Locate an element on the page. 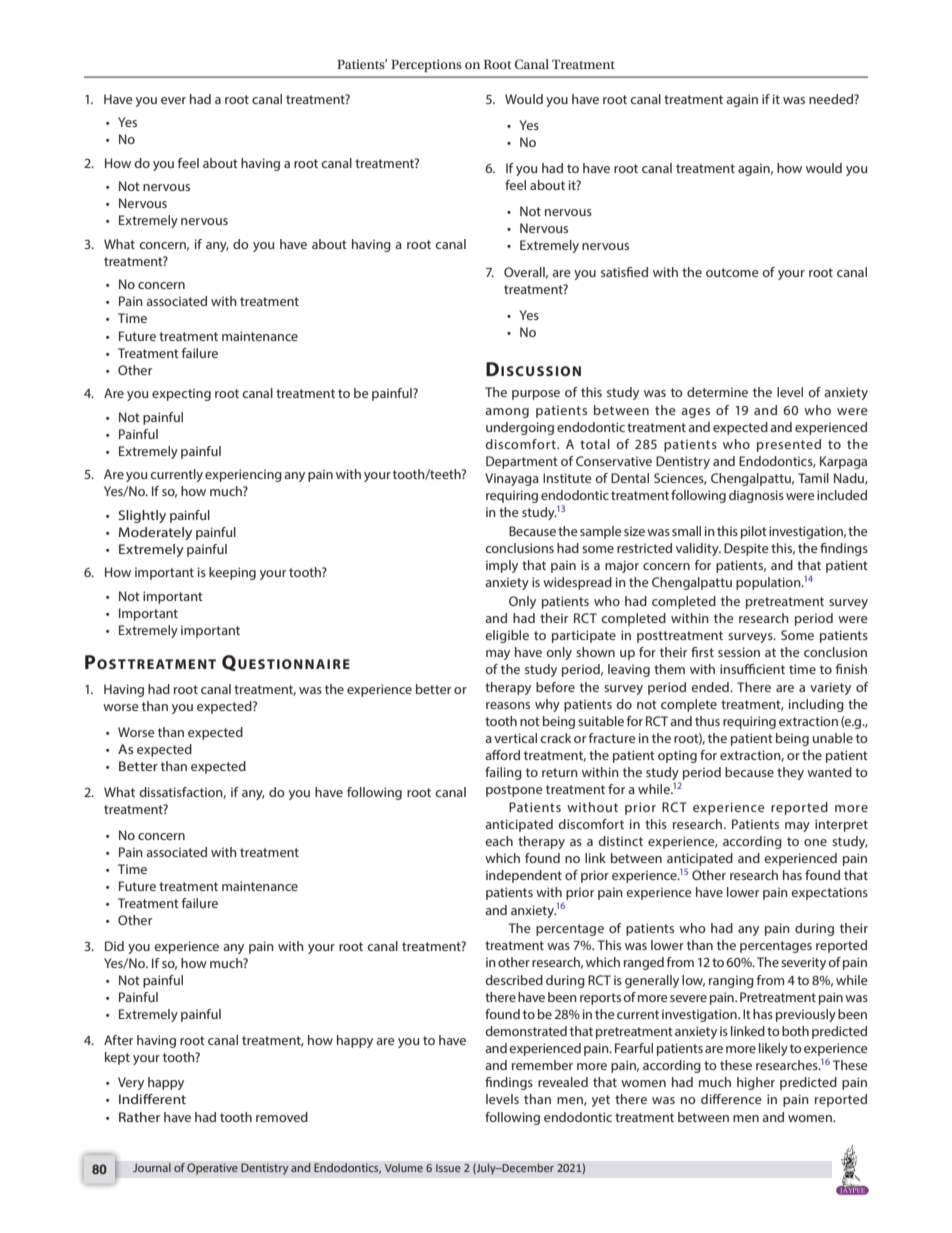 This document has height=1233, width=952. Perceptions is located at coordinates (426, 65).
